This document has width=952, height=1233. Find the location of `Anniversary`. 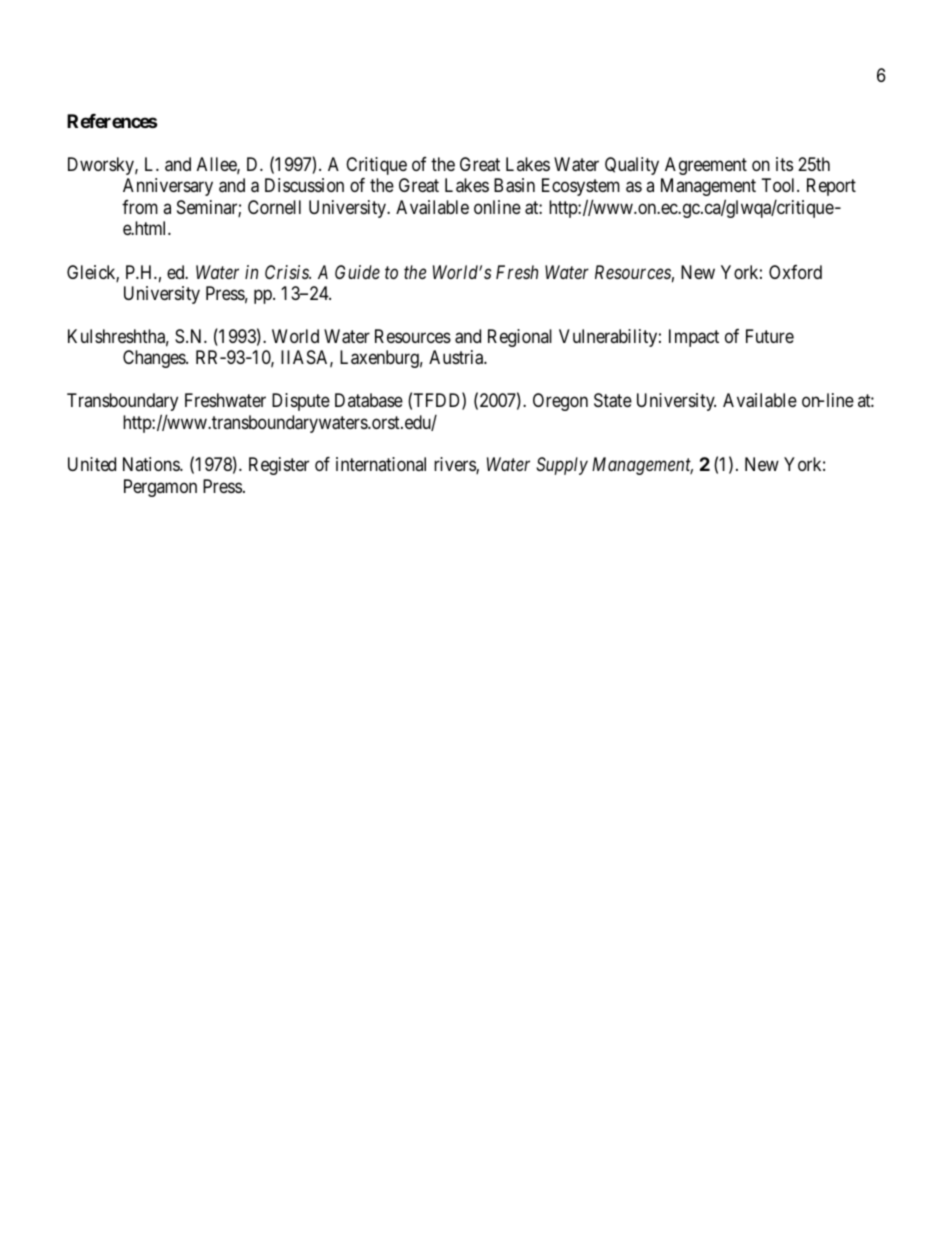

Anniversary is located at coordinates (168, 187).
